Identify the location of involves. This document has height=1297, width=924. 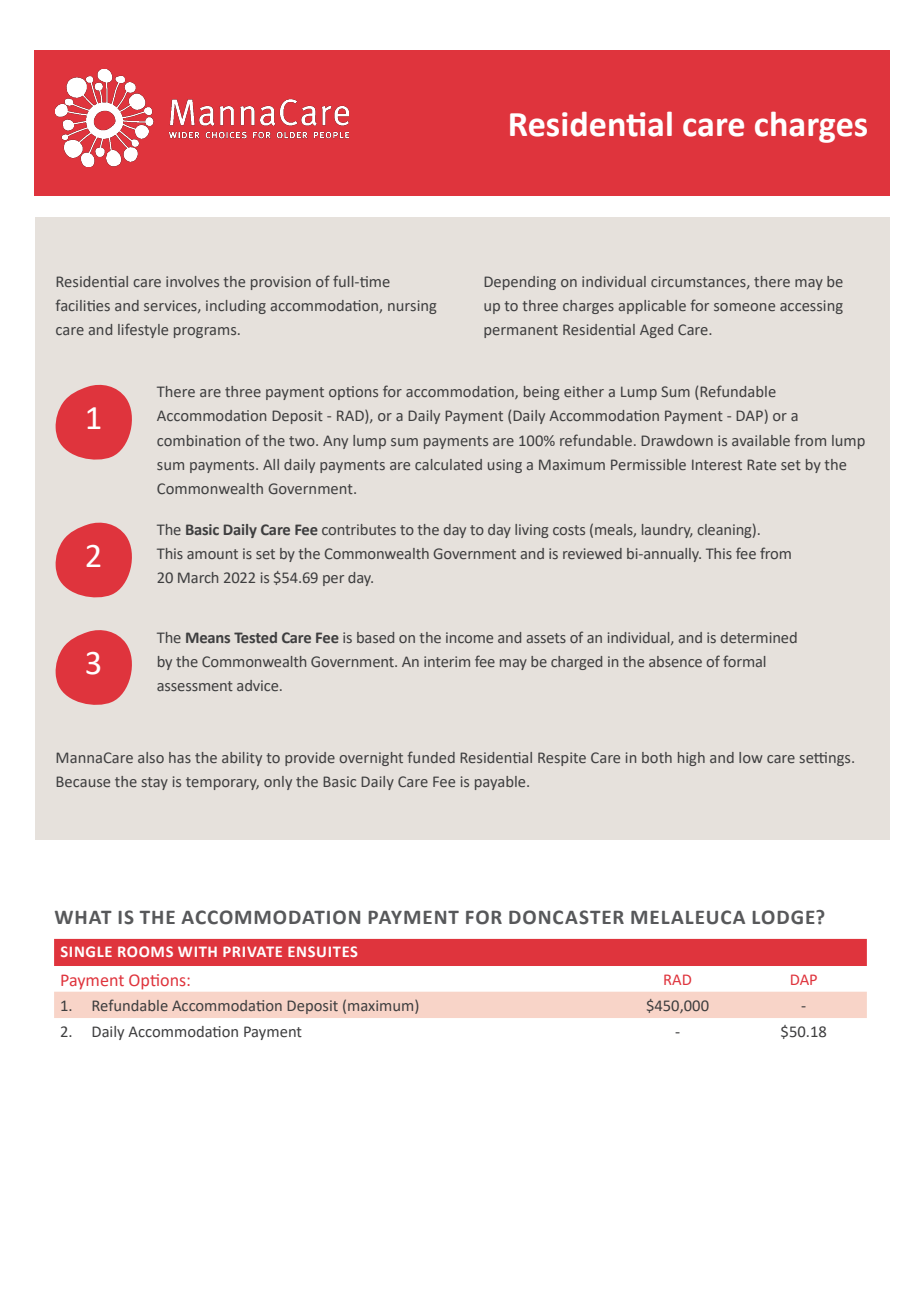
(192, 281).
